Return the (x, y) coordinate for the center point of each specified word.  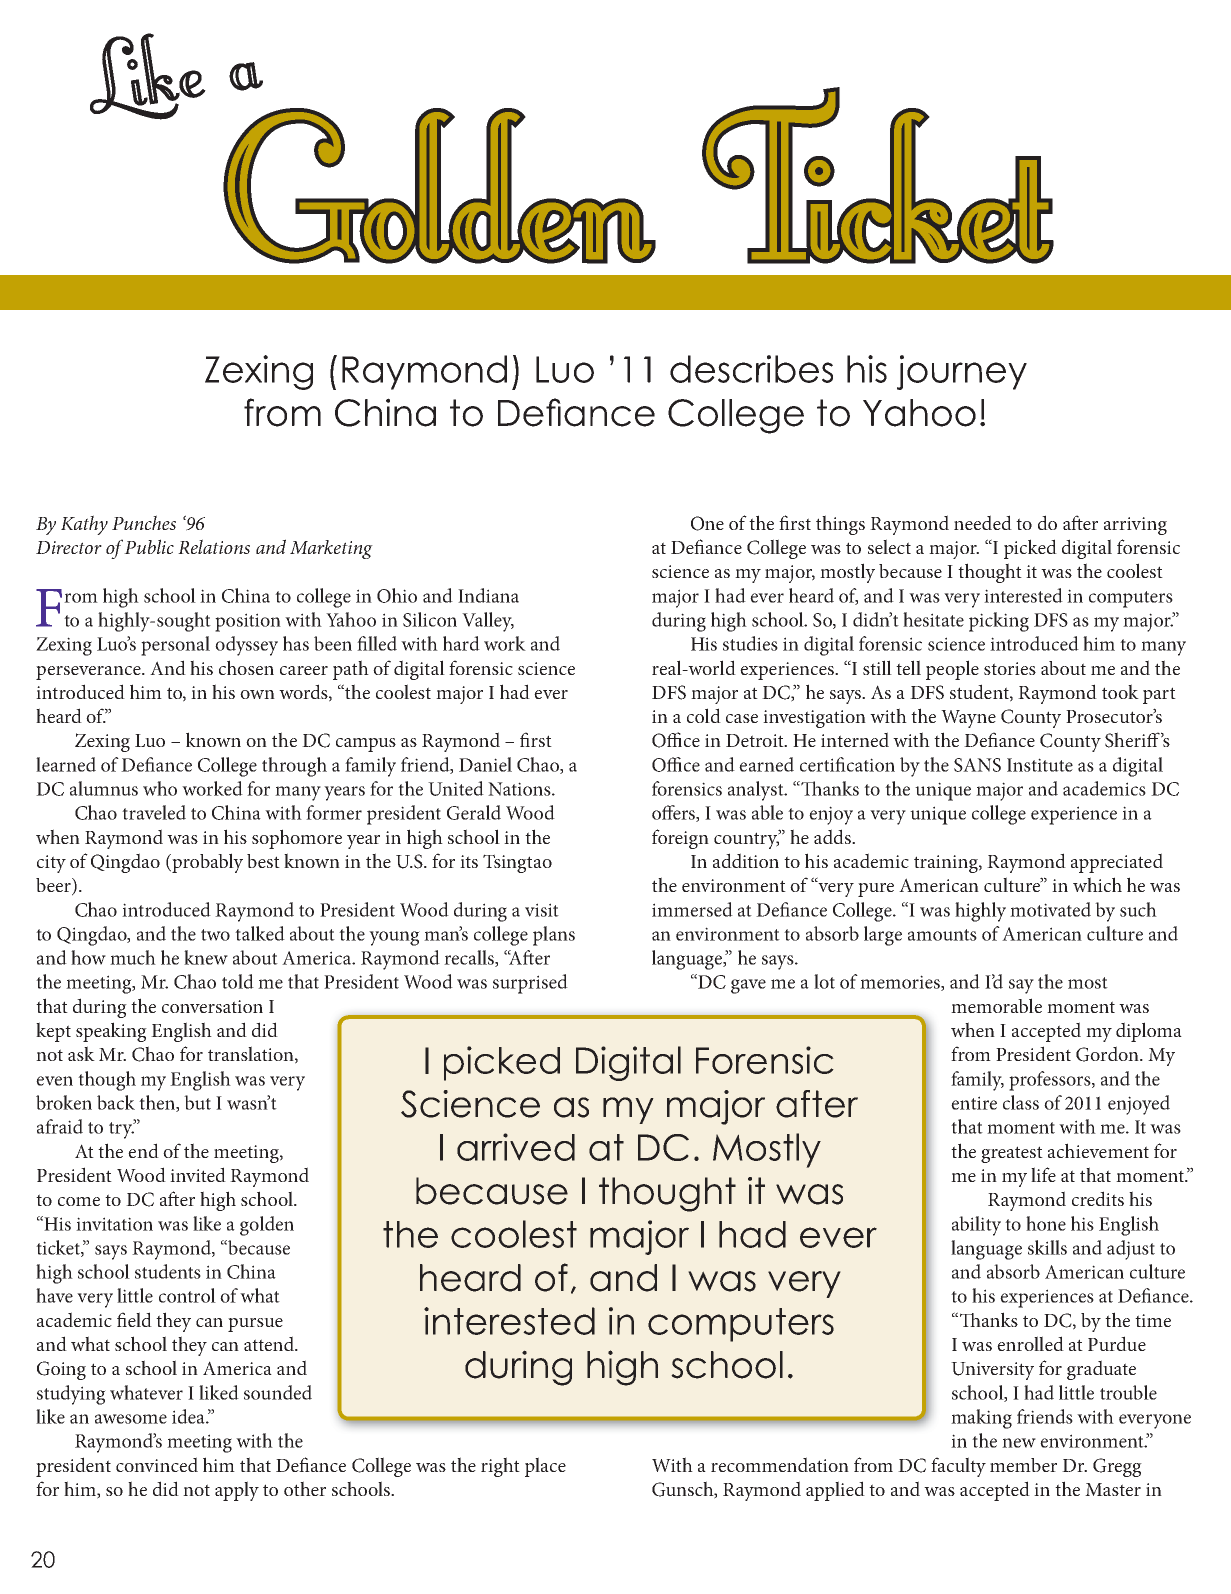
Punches (144, 522)
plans (554, 936)
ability (976, 1226)
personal (175, 646)
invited (198, 1174)
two (215, 935)
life (1043, 1174)
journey (962, 372)
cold (704, 715)
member (1023, 1465)
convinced (157, 1464)
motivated (1050, 909)
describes (751, 369)
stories (1010, 668)
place (545, 1467)
